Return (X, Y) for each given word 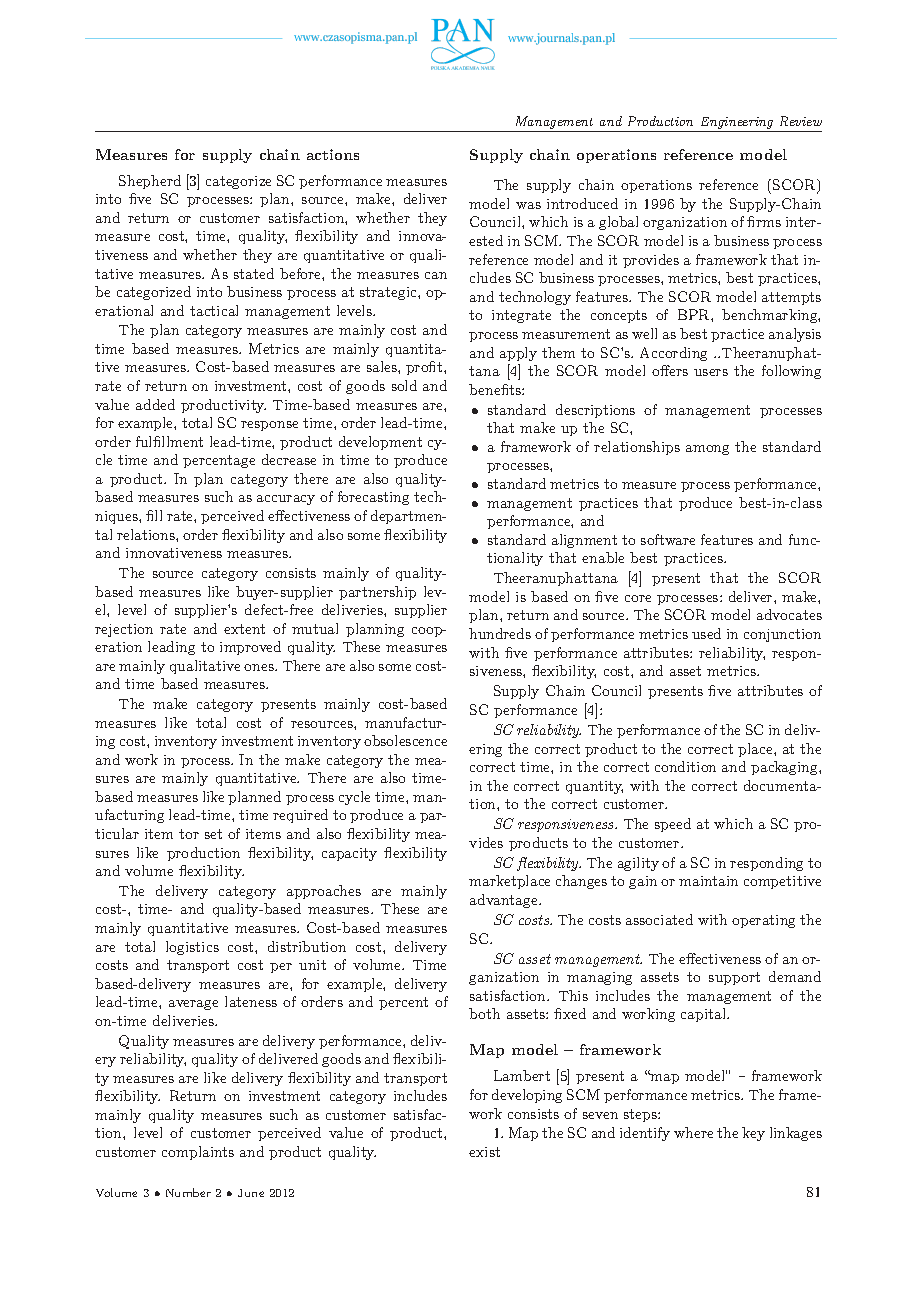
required (300, 816)
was (528, 205)
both (484, 1013)
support (734, 978)
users (711, 372)
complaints (198, 1153)
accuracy (286, 500)
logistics (192, 948)
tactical (214, 310)
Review (801, 121)
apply (518, 354)
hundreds (500, 633)
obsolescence (405, 740)
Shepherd (150, 182)
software (668, 539)
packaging (785, 768)
